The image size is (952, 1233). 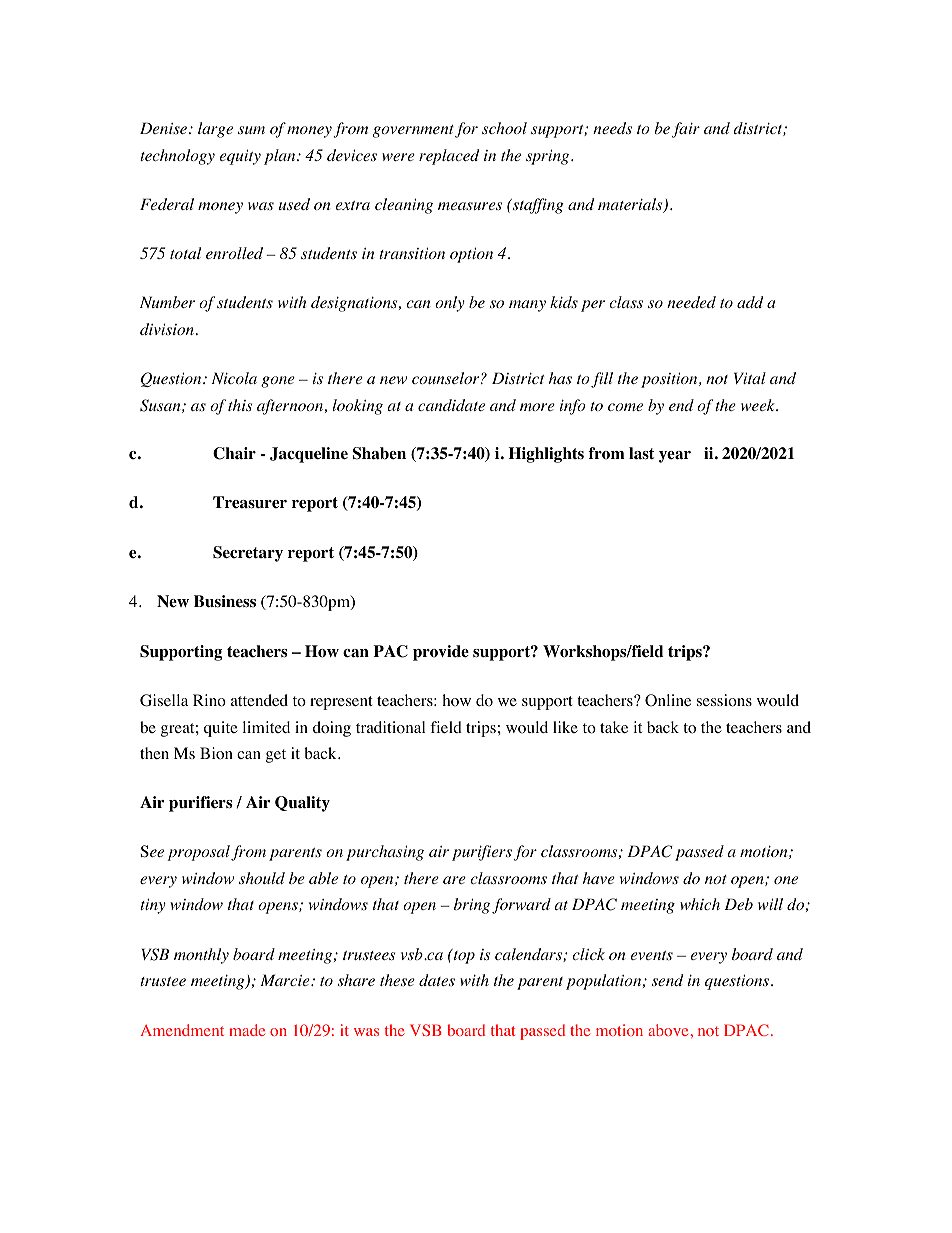 I want to click on fair, so click(x=686, y=130).
